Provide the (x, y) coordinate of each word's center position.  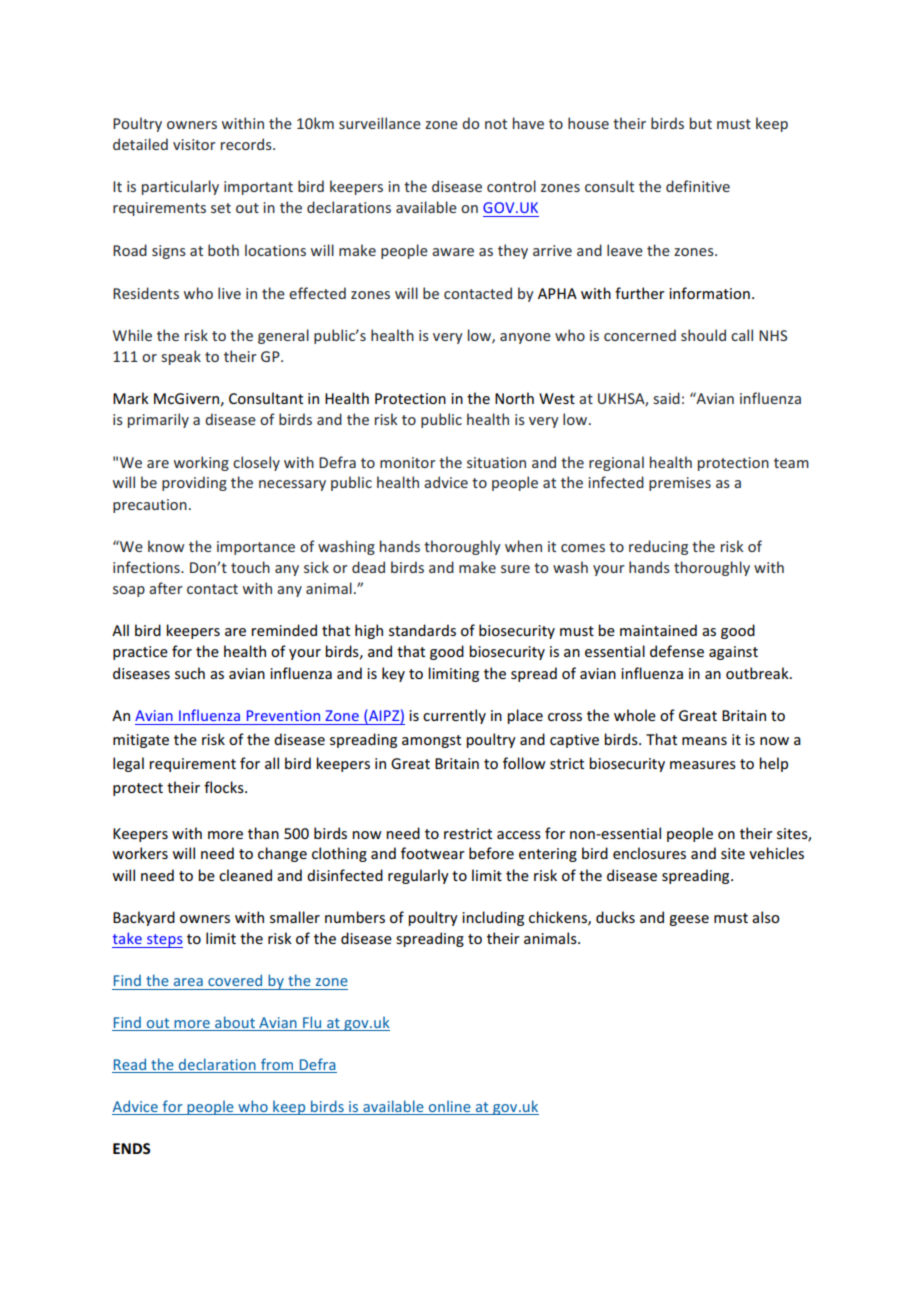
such (190, 673)
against (733, 653)
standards (422, 630)
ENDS (131, 1148)
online (449, 1107)
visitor (194, 144)
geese (689, 920)
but (701, 123)
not (496, 124)
